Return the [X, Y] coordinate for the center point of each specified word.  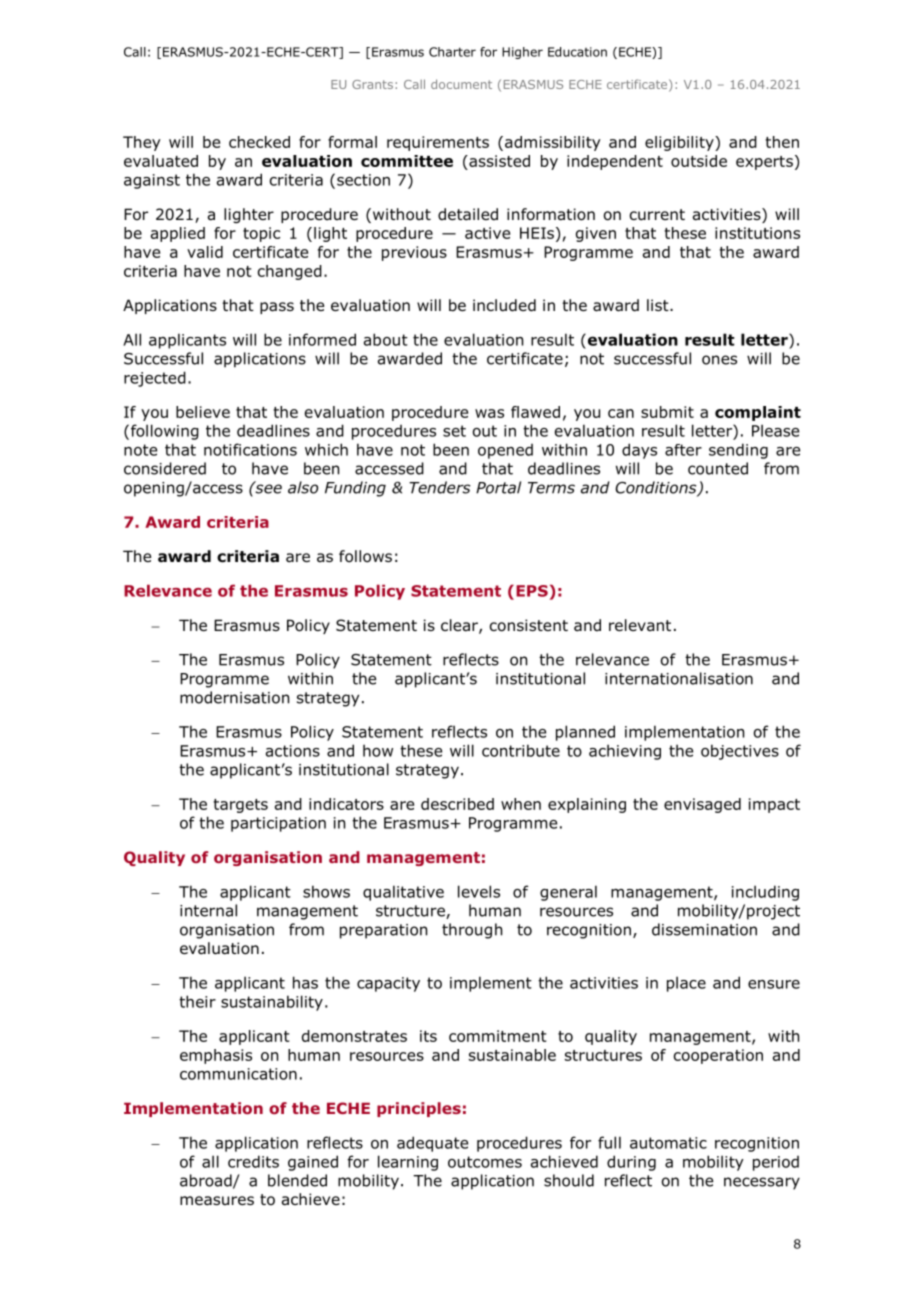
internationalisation [679, 678]
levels [479, 891]
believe [203, 412]
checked [259, 142]
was [489, 413]
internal [208, 910]
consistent [529, 625]
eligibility [680, 143]
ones [719, 360]
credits [253, 1161]
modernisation [234, 697]
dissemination [704, 929]
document [461, 84]
